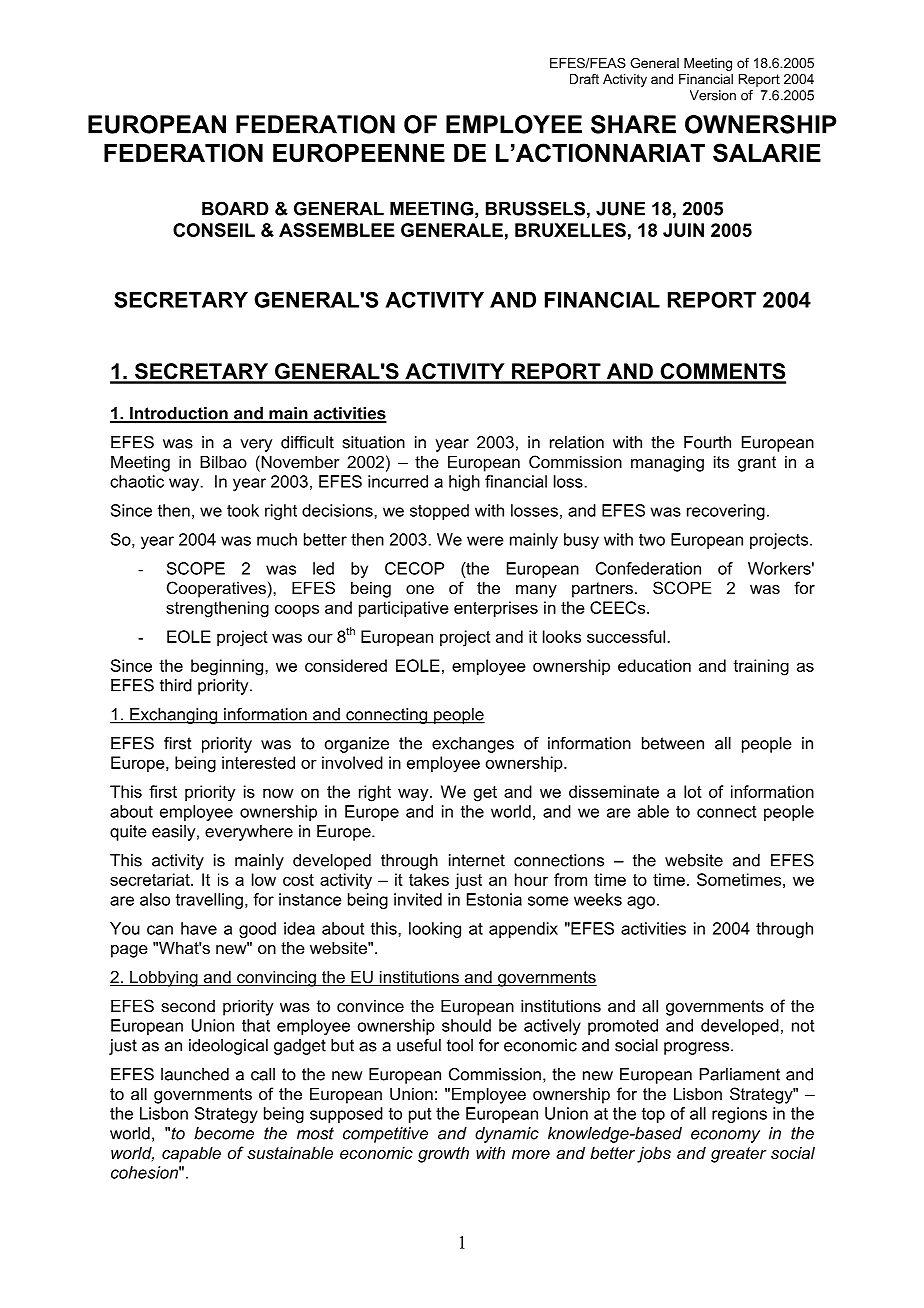 The height and width of the page is (1308, 924). What do you see at coordinates (235, 208) in the page?
I see `BOARD` at bounding box center [235, 208].
